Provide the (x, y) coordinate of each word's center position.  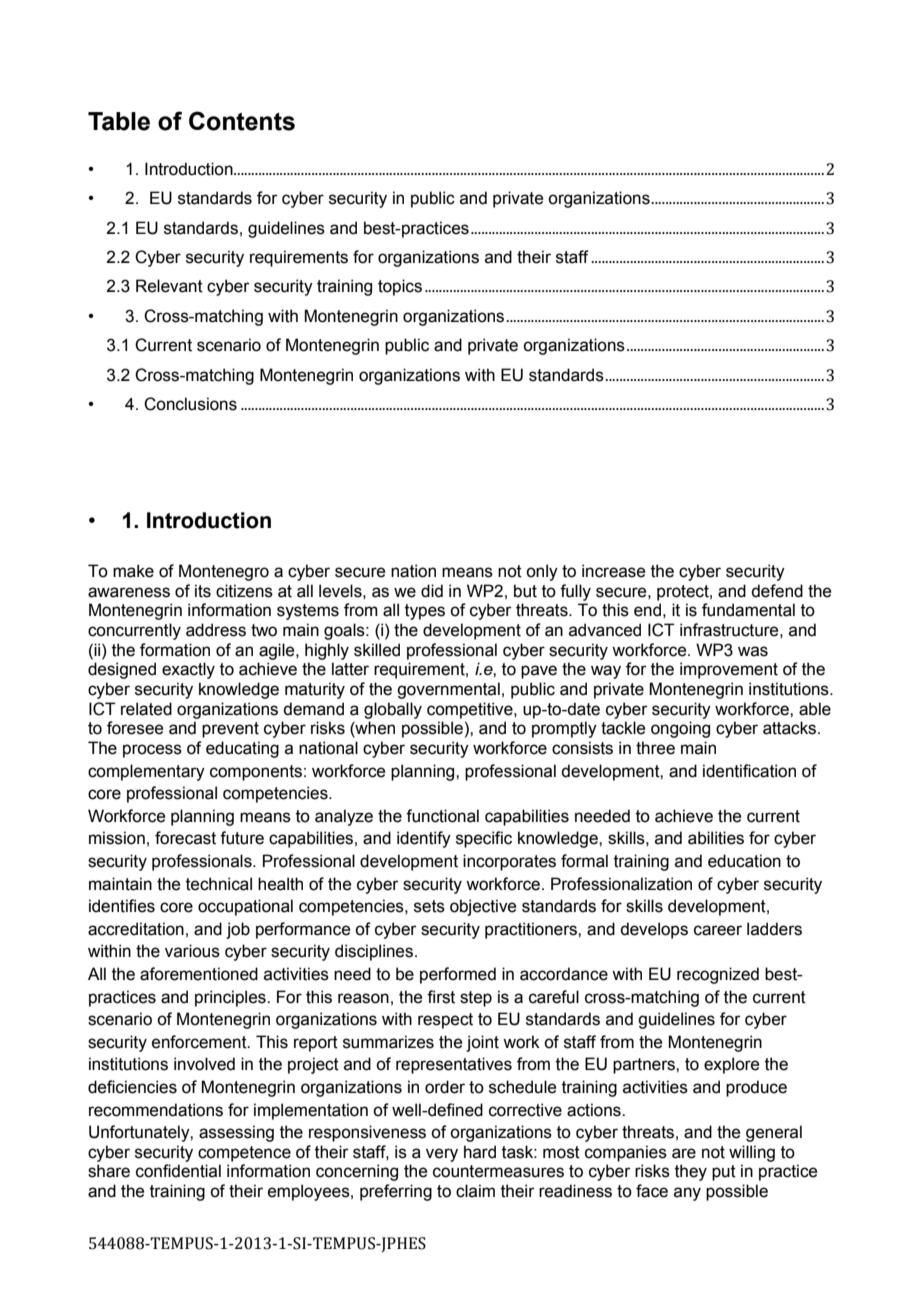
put (724, 1173)
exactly (188, 670)
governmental (448, 690)
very (442, 1155)
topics (400, 287)
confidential (178, 1171)
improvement (729, 670)
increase (613, 571)
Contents (242, 121)
